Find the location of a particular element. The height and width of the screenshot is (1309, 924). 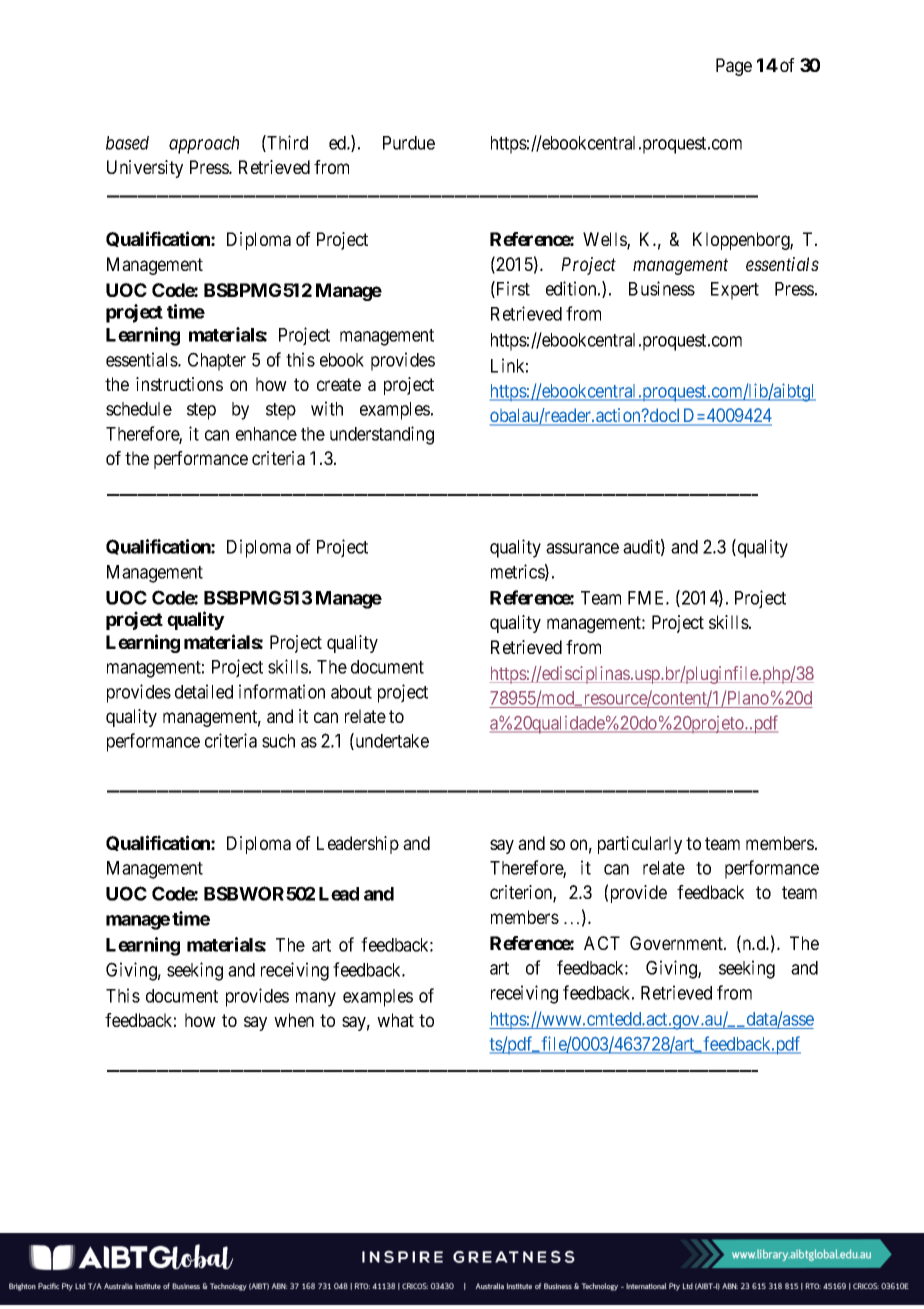

particularly is located at coordinates (640, 845).
